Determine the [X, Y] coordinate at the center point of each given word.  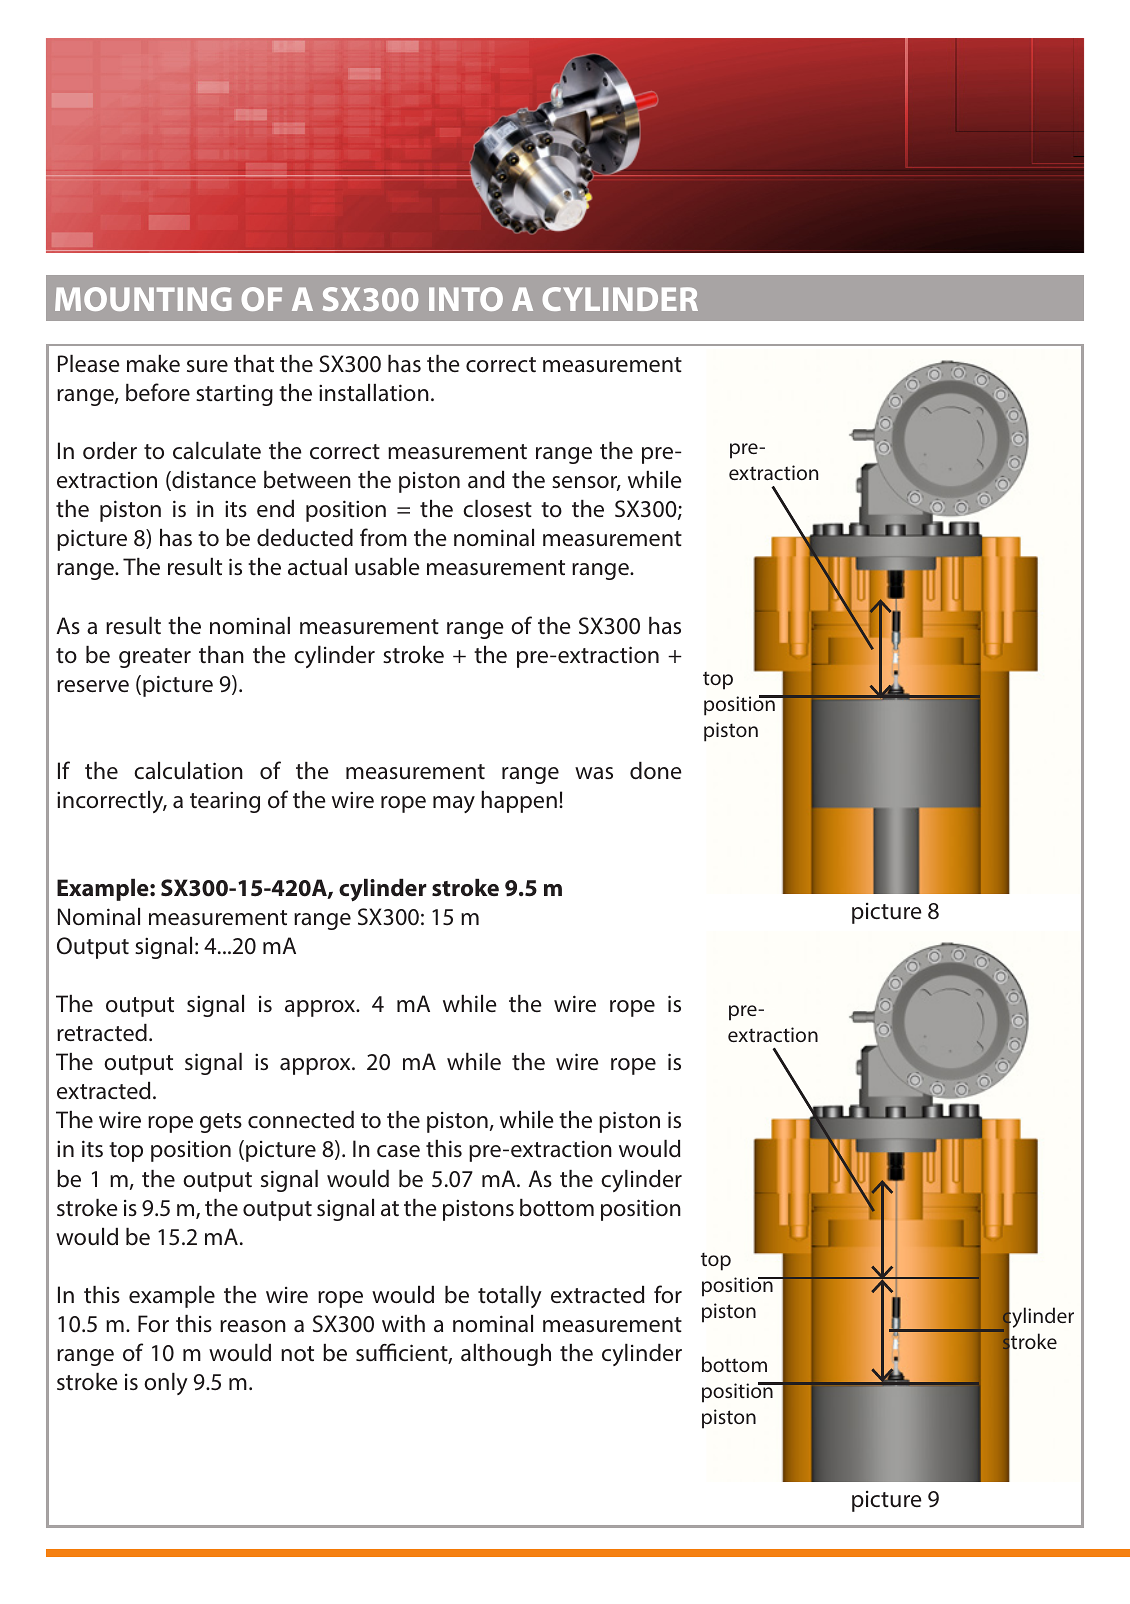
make [153, 363]
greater [155, 658]
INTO [466, 299]
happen [519, 802]
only [166, 1384]
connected [301, 1119]
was [594, 773]
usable [387, 567]
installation [374, 393]
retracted [102, 1033]
